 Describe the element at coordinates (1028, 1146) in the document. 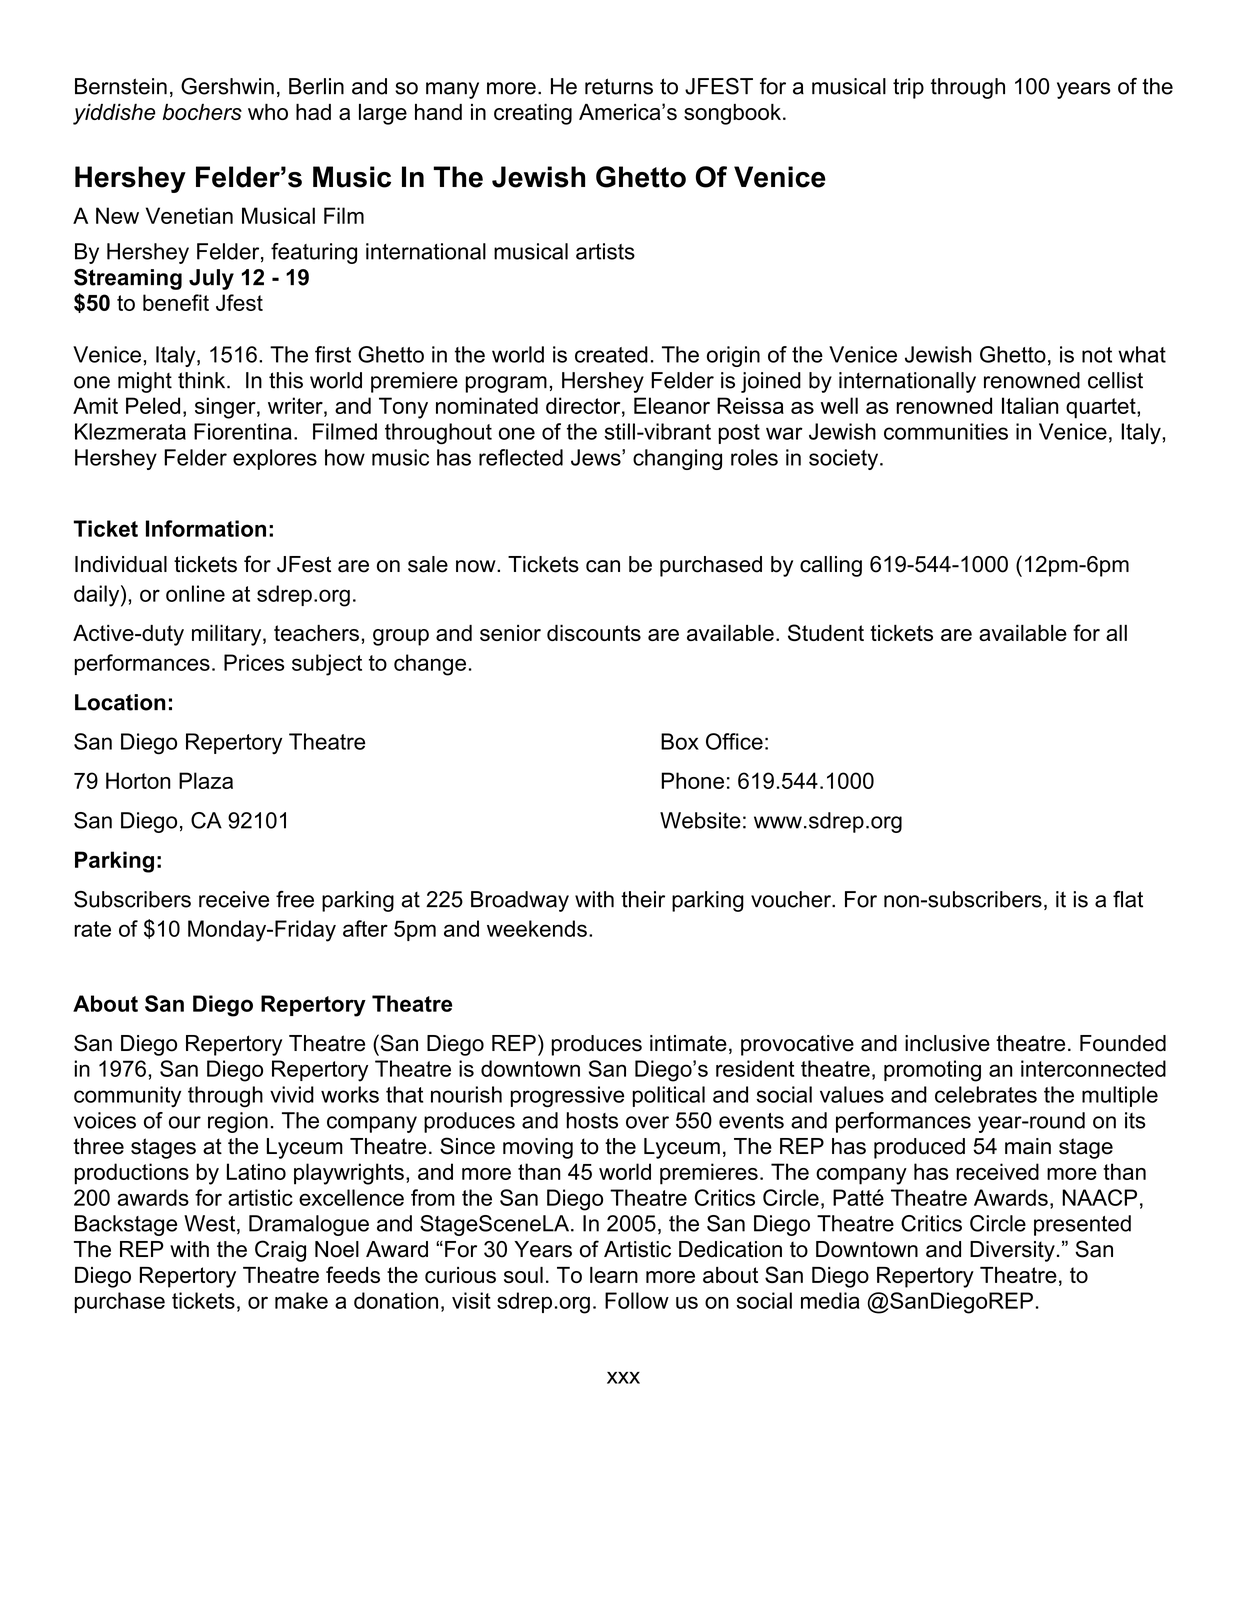

I see `main` at that location.
